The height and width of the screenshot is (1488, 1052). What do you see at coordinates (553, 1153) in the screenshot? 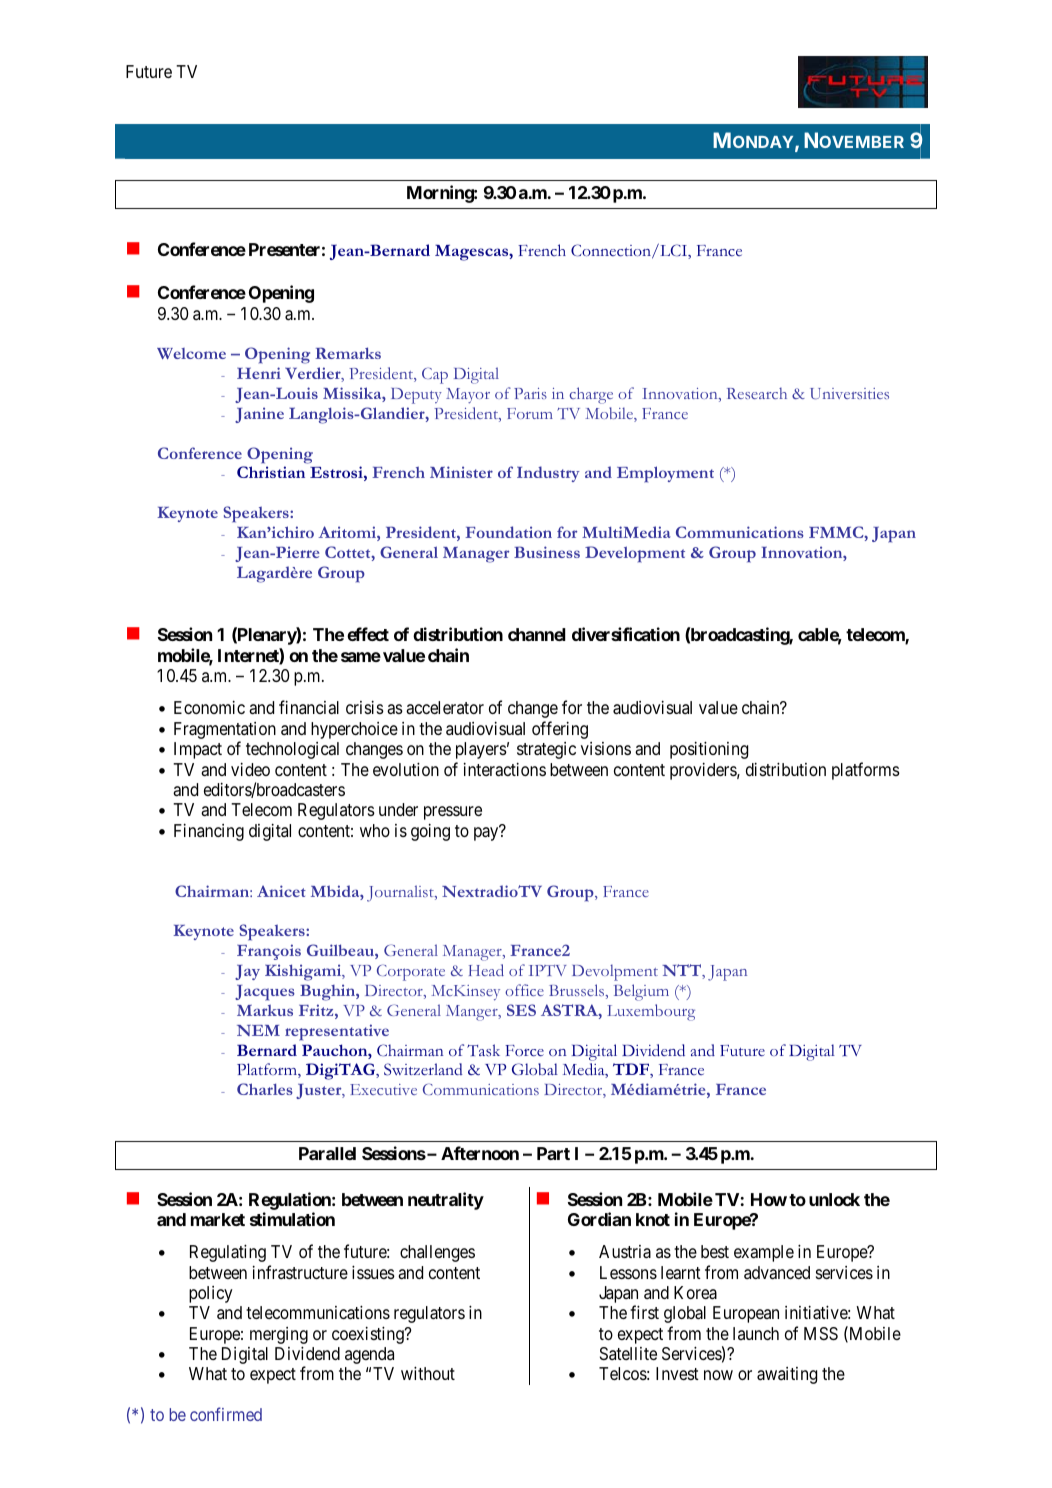
I see `Part` at bounding box center [553, 1153].
